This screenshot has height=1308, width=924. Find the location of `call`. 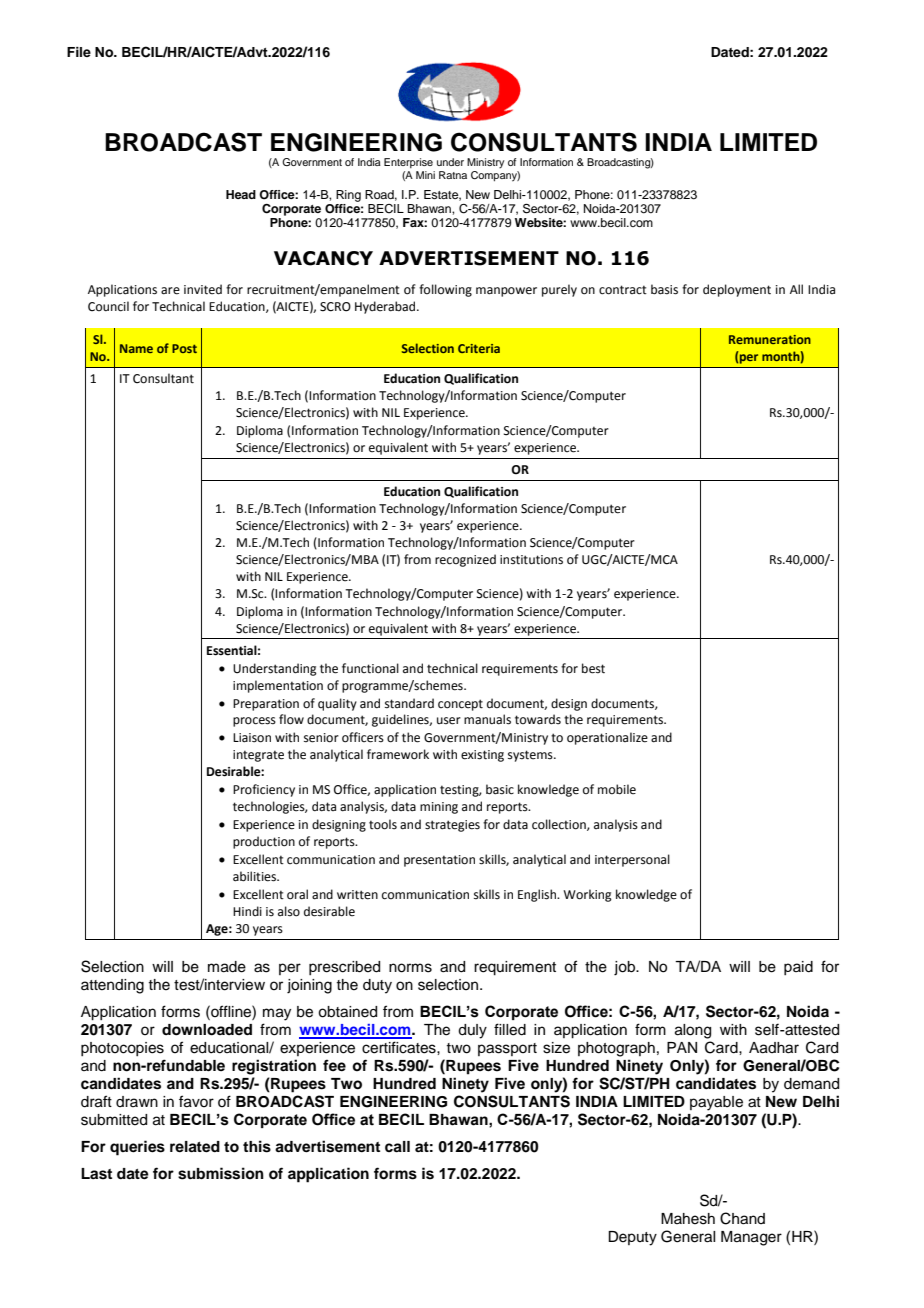

call is located at coordinates (397, 1147).
